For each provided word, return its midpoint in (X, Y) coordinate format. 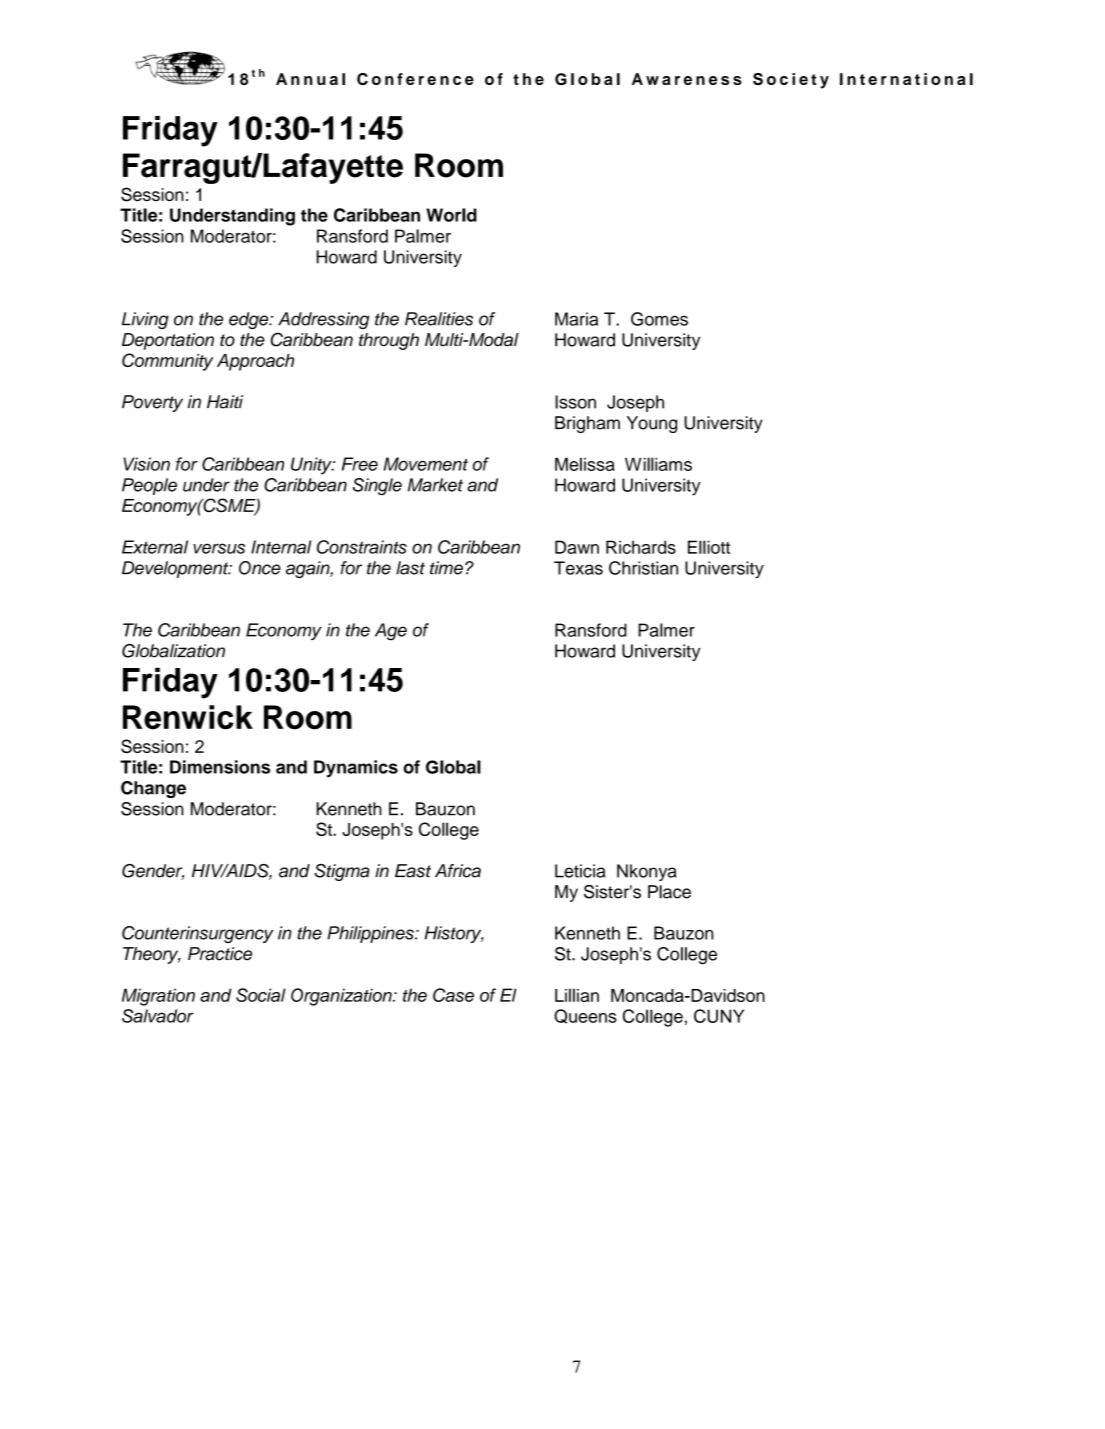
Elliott (709, 547)
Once (260, 568)
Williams (658, 464)
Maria (576, 319)
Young (652, 424)
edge (250, 320)
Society (791, 81)
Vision (146, 464)
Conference (415, 79)
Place (669, 892)
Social (261, 995)
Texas (578, 568)
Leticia (580, 871)
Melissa (585, 464)
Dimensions (220, 767)
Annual (310, 79)
